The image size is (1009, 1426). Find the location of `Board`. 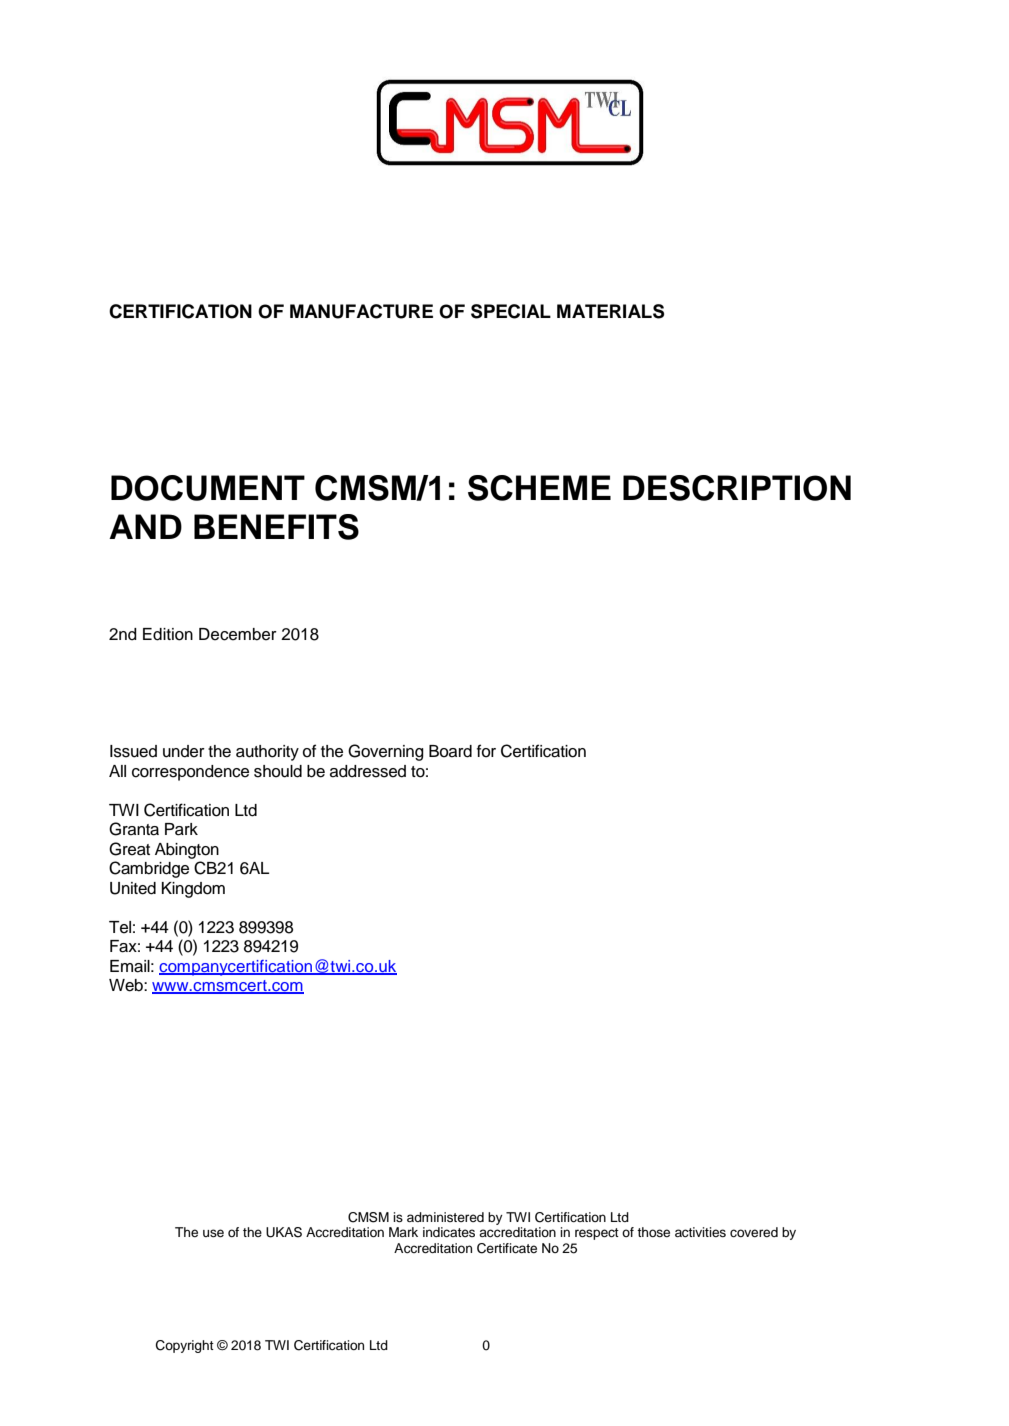

Board is located at coordinates (450, 751).
